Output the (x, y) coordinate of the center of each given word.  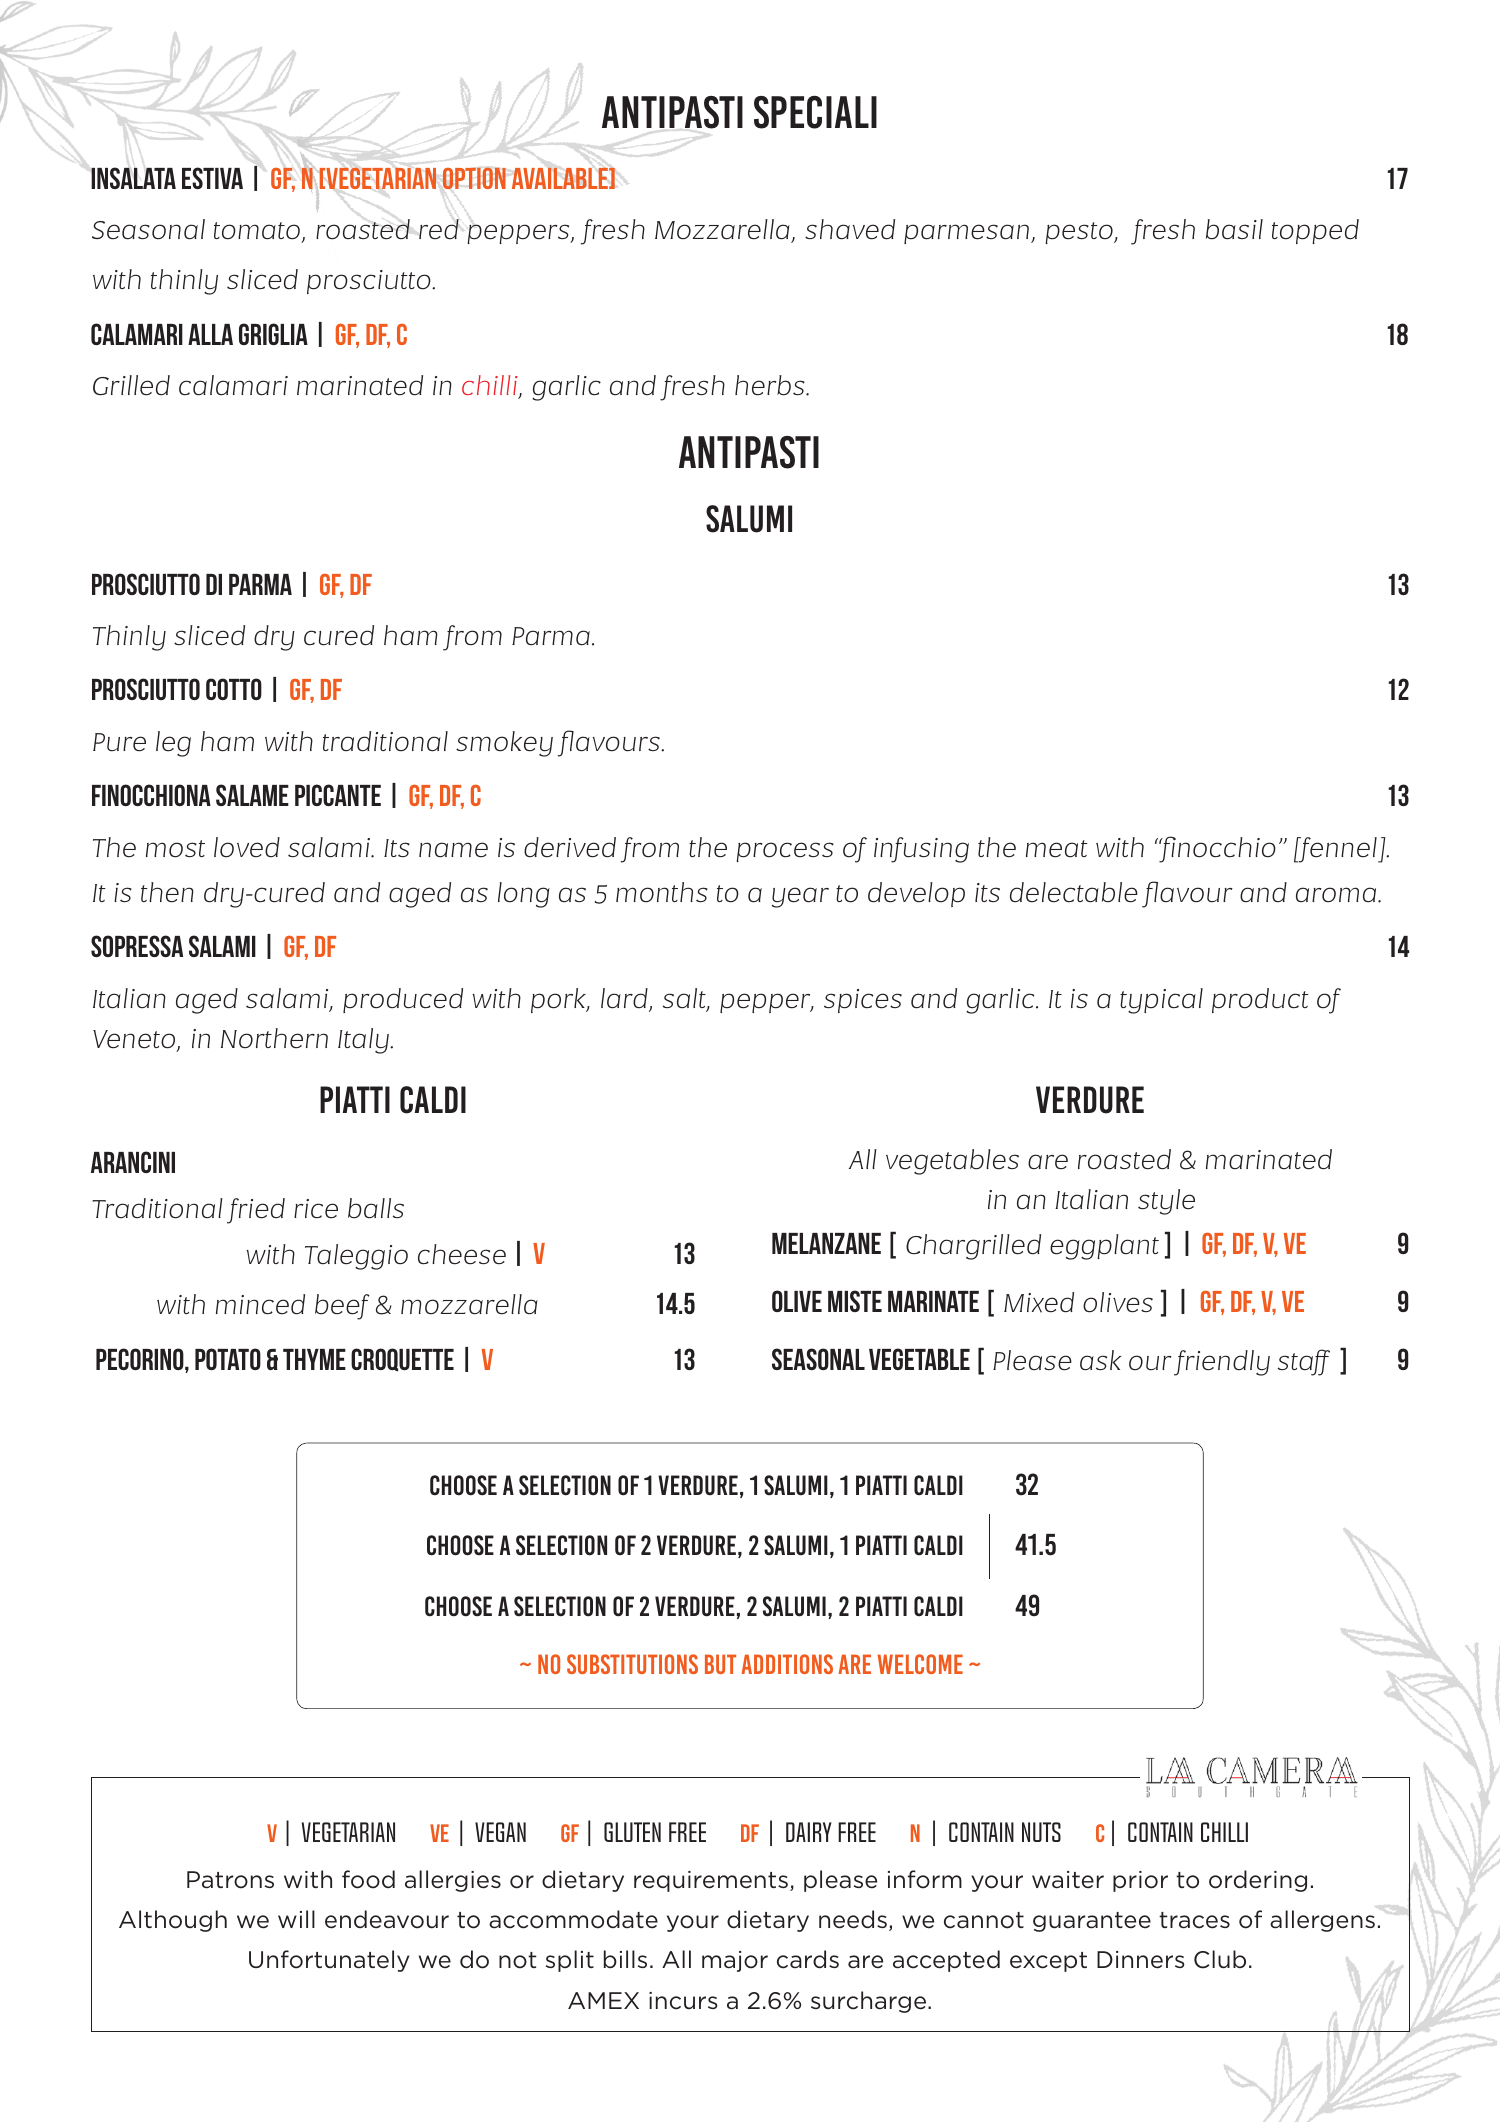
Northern (274, 1038)
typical (1161, 1001)
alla (210, 334)
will (296, 1919)
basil (1234, 229)
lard (625, 999)
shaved (850, 229)
